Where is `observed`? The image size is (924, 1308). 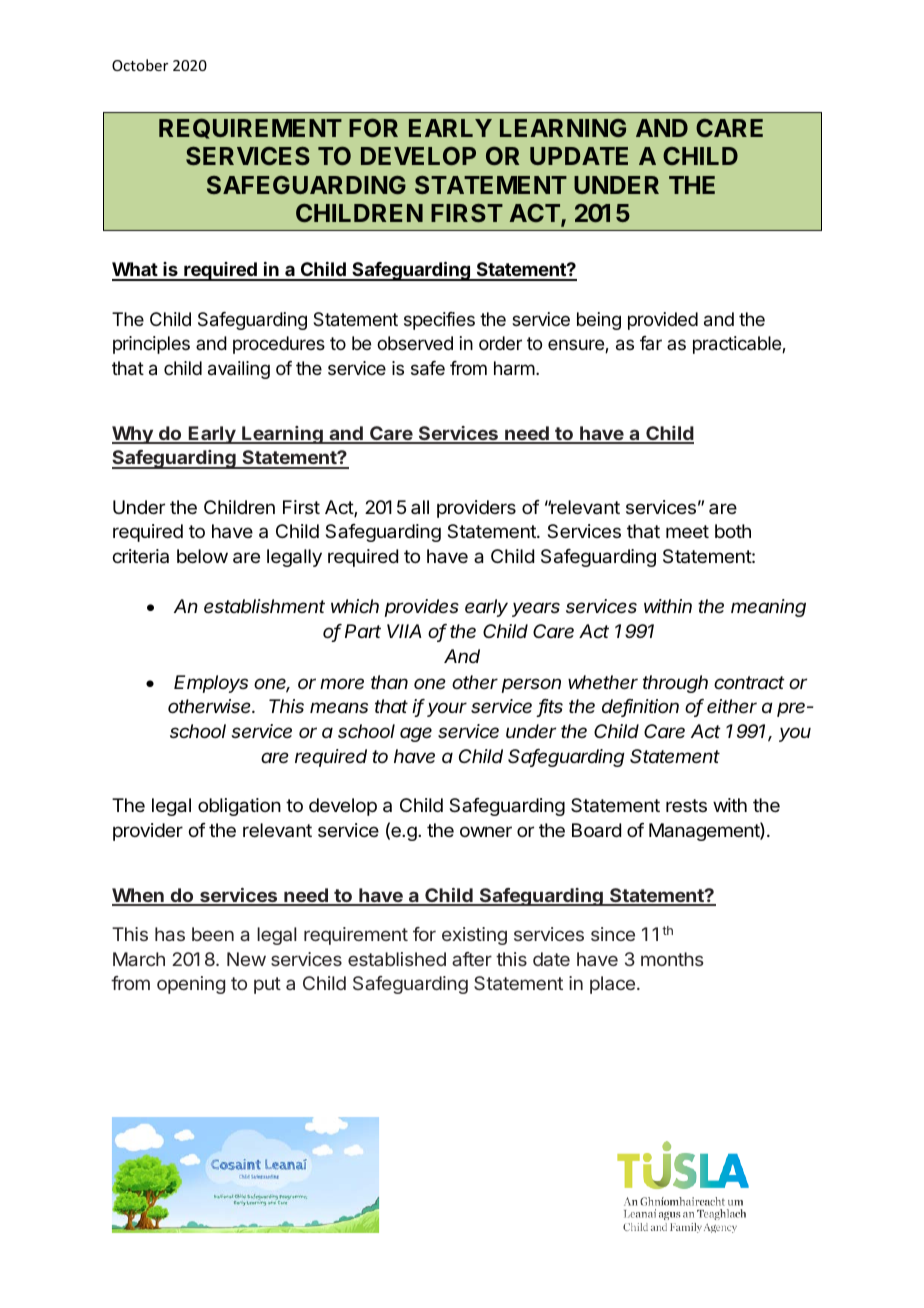 observed is located at coordinates (415, 343).
